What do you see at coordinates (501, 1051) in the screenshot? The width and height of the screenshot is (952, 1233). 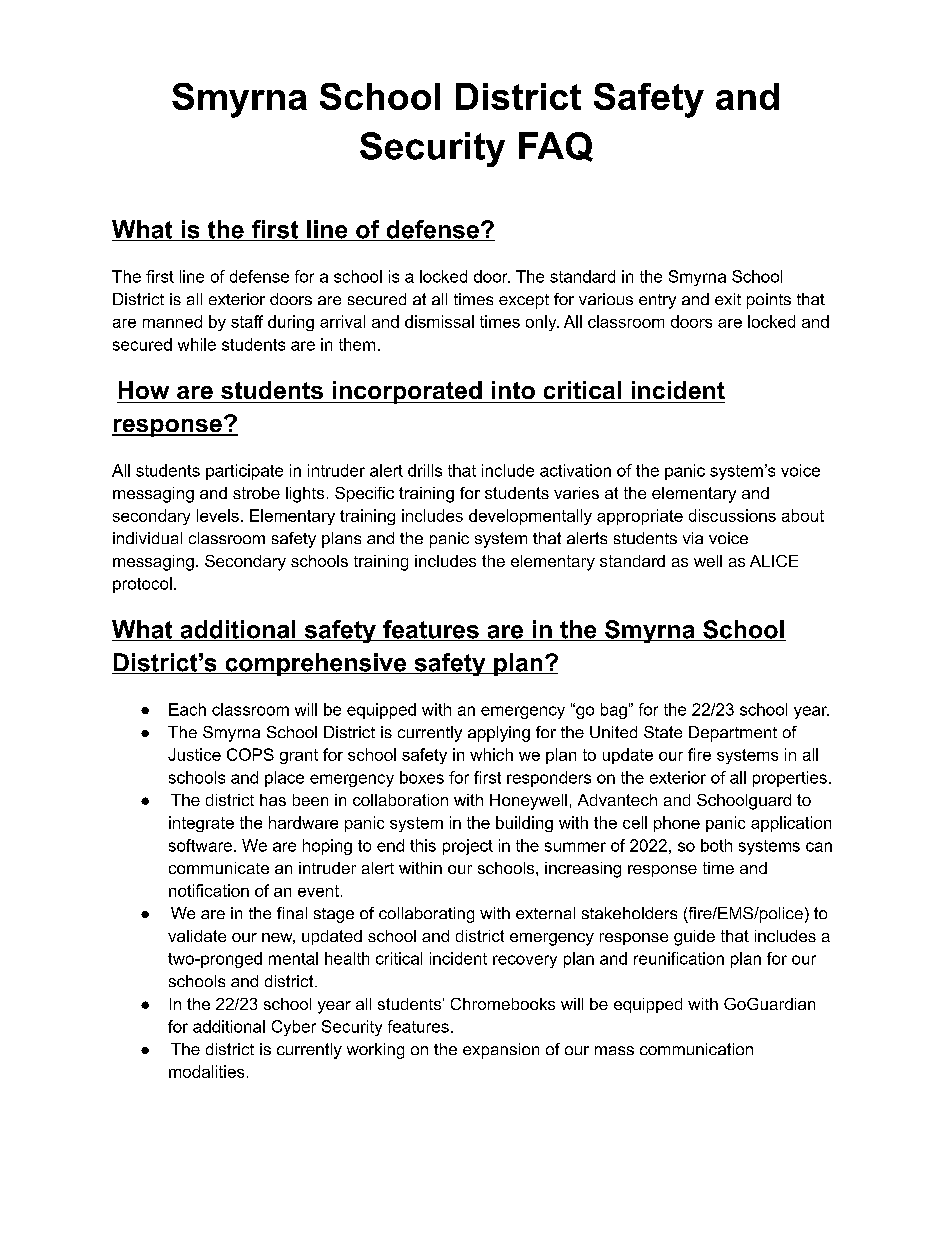 I see `expansion` at bounding box center [501, 1051].
